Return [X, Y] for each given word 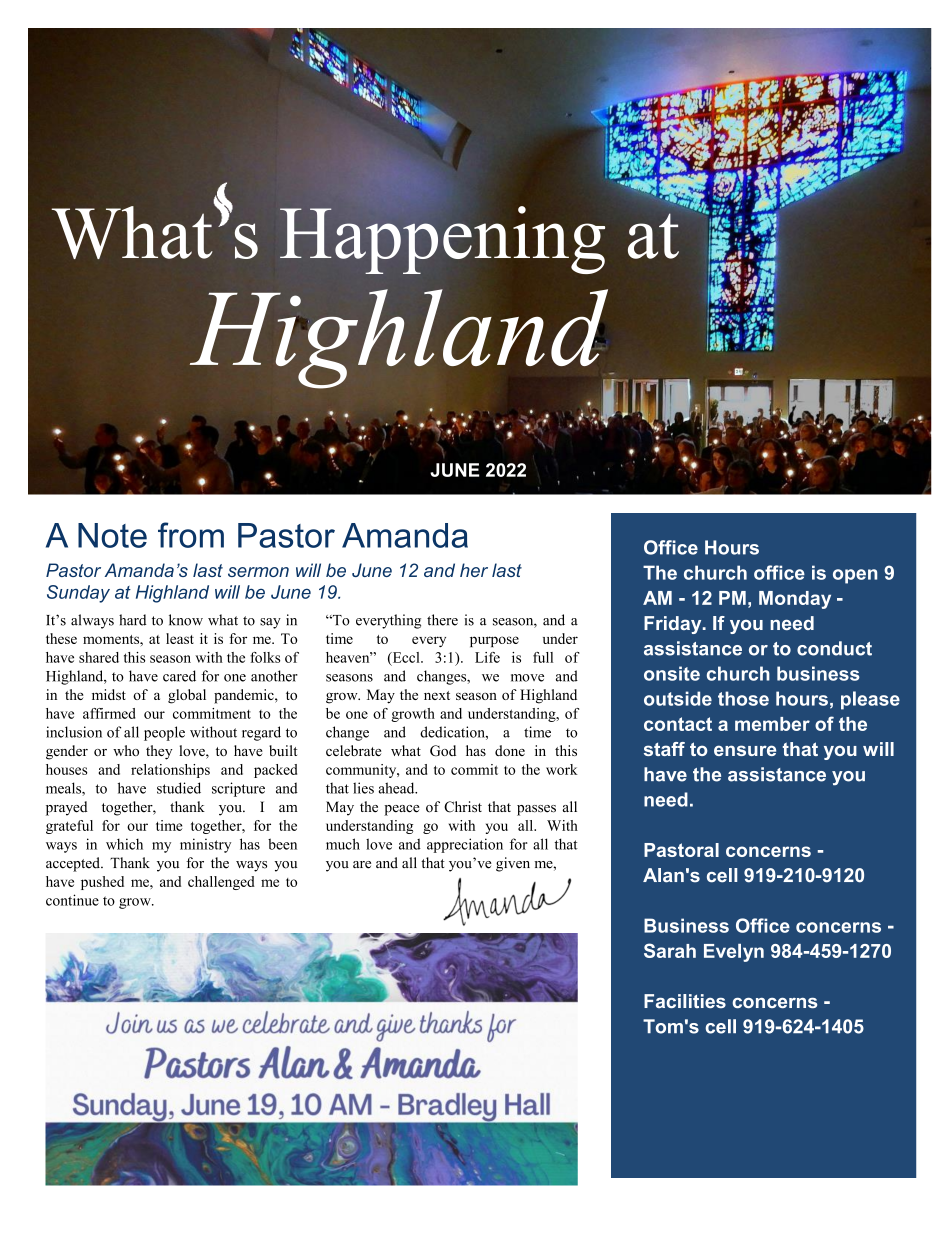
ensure [745, 750]
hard [132, 620]
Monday [795, 600]
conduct [834, 648]
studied [179, 788]
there [442, 620]
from [191, 535]
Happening [442, 239]
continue [72, 900]
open [855, 576]
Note [112, 535]
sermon [258, 572]
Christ [463, 807]
